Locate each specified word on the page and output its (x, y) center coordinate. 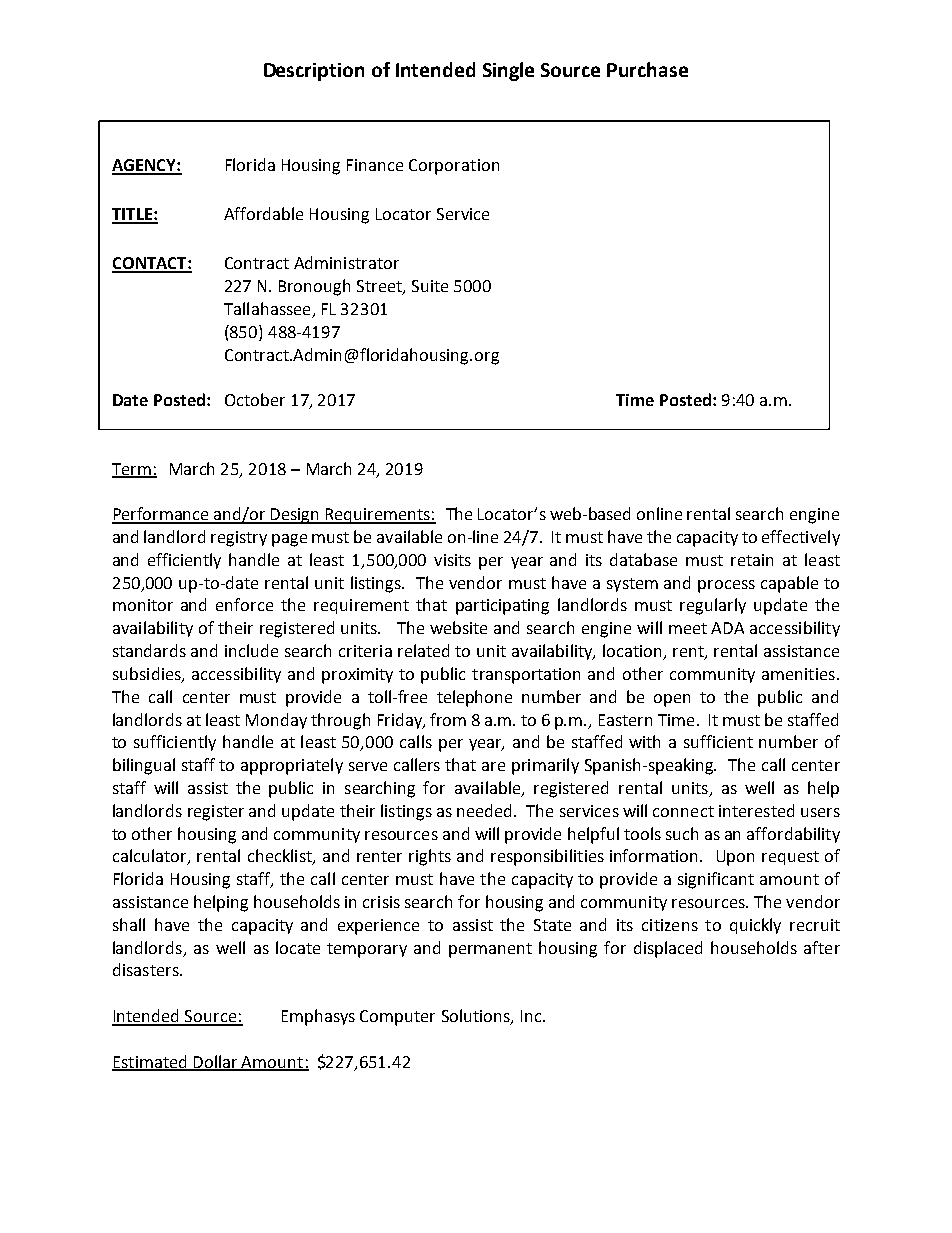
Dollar (216, 1062)
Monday (276, 721)
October (255, 399)
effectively (801, 538)
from (448, 719)
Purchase (647, 69)
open (672, 700)
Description (314, 72)
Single (508, 71)
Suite (430, 286)
